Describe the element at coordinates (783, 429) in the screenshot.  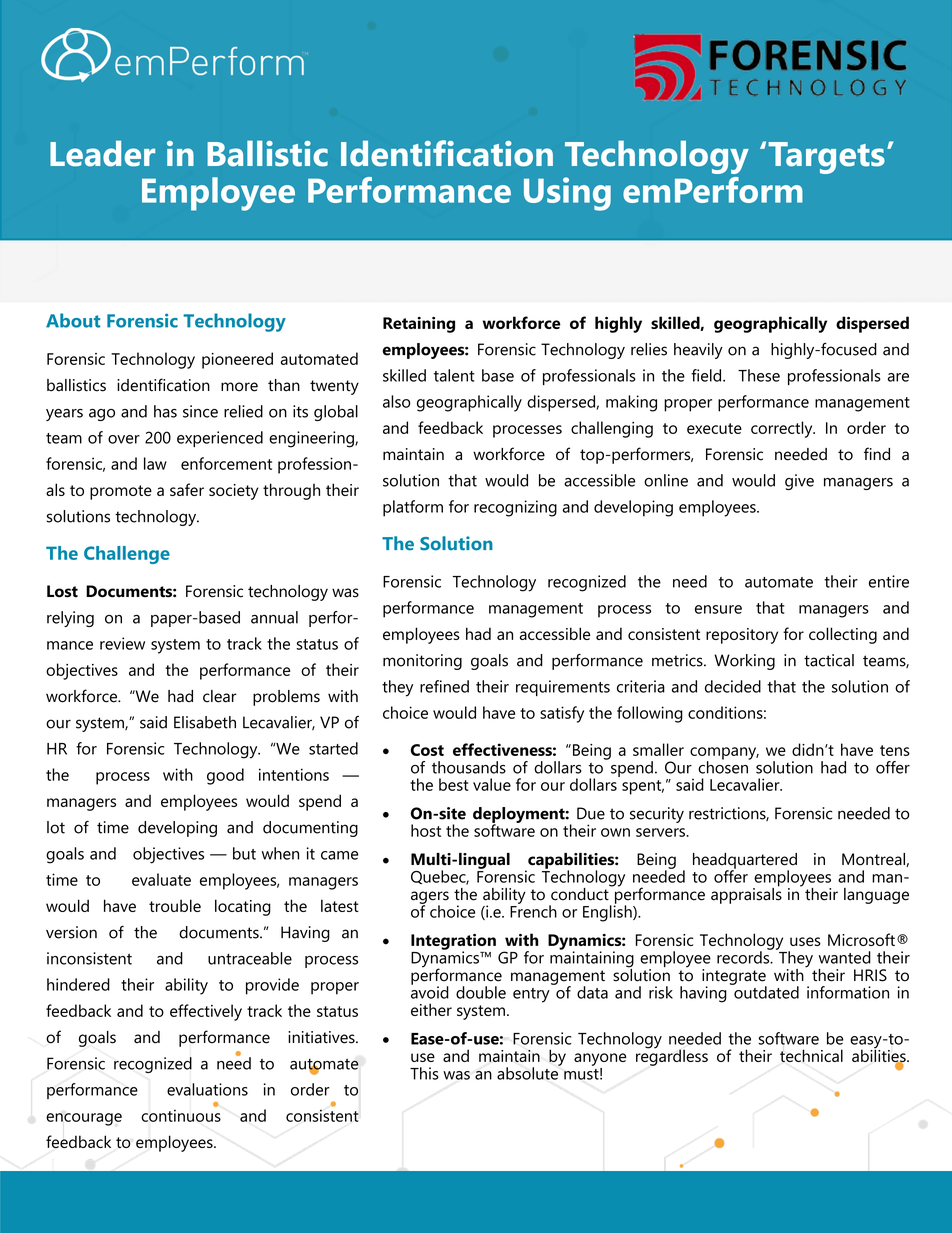
I see `correctly` at that location.
